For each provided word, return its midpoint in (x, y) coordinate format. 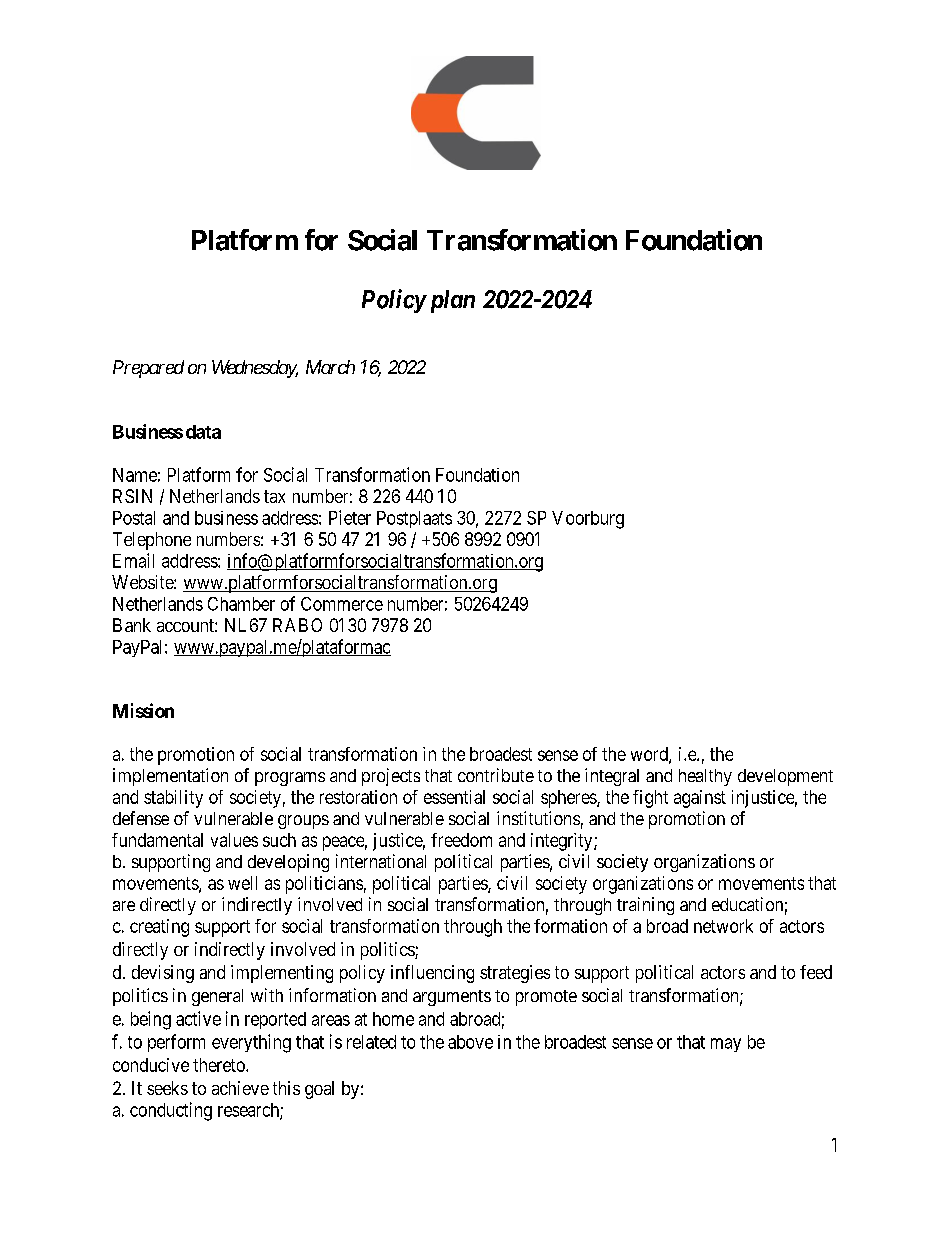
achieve (240, 1088)
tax (274, 496)
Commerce (342, 604)
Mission (143, 710)
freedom (461, 840)
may (726, 1045)
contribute (496, 775)
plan (450, 301)
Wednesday (255, 369)
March (330, 367)
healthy (705, 777)
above (470, 1042)
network (723, 926)
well (242, 883)
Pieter (350, 517)
